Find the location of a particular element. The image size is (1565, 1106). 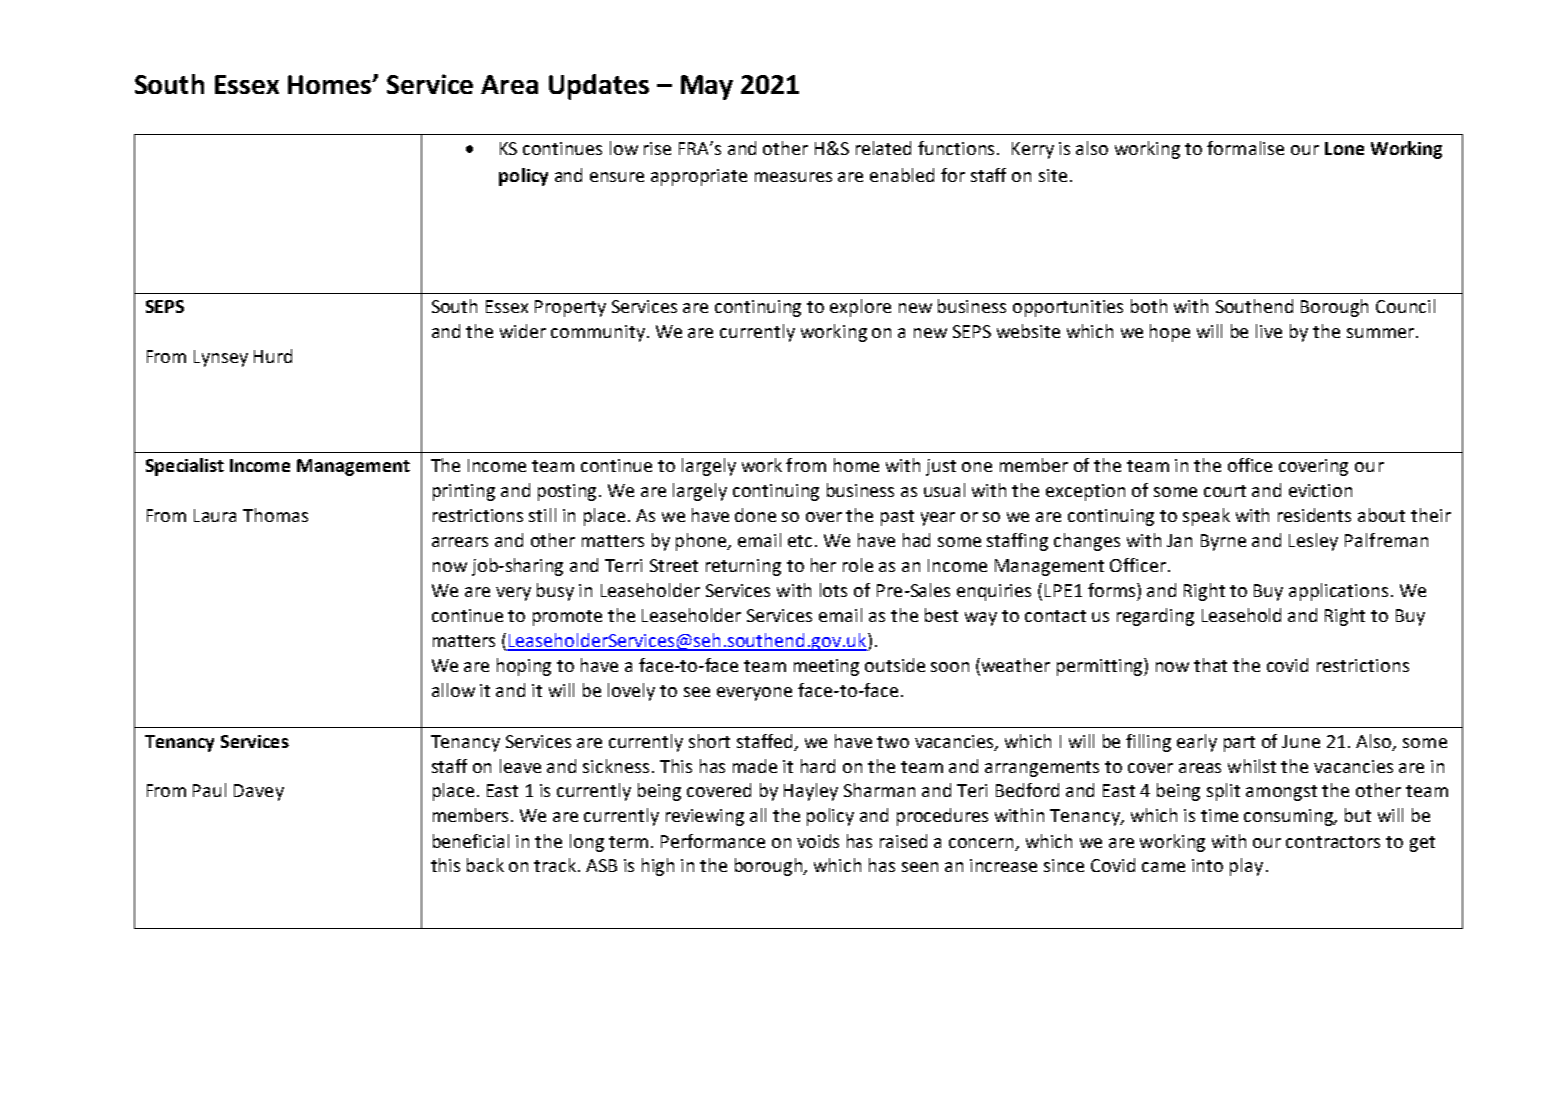

Updates is located at coordinates (599, 87).
